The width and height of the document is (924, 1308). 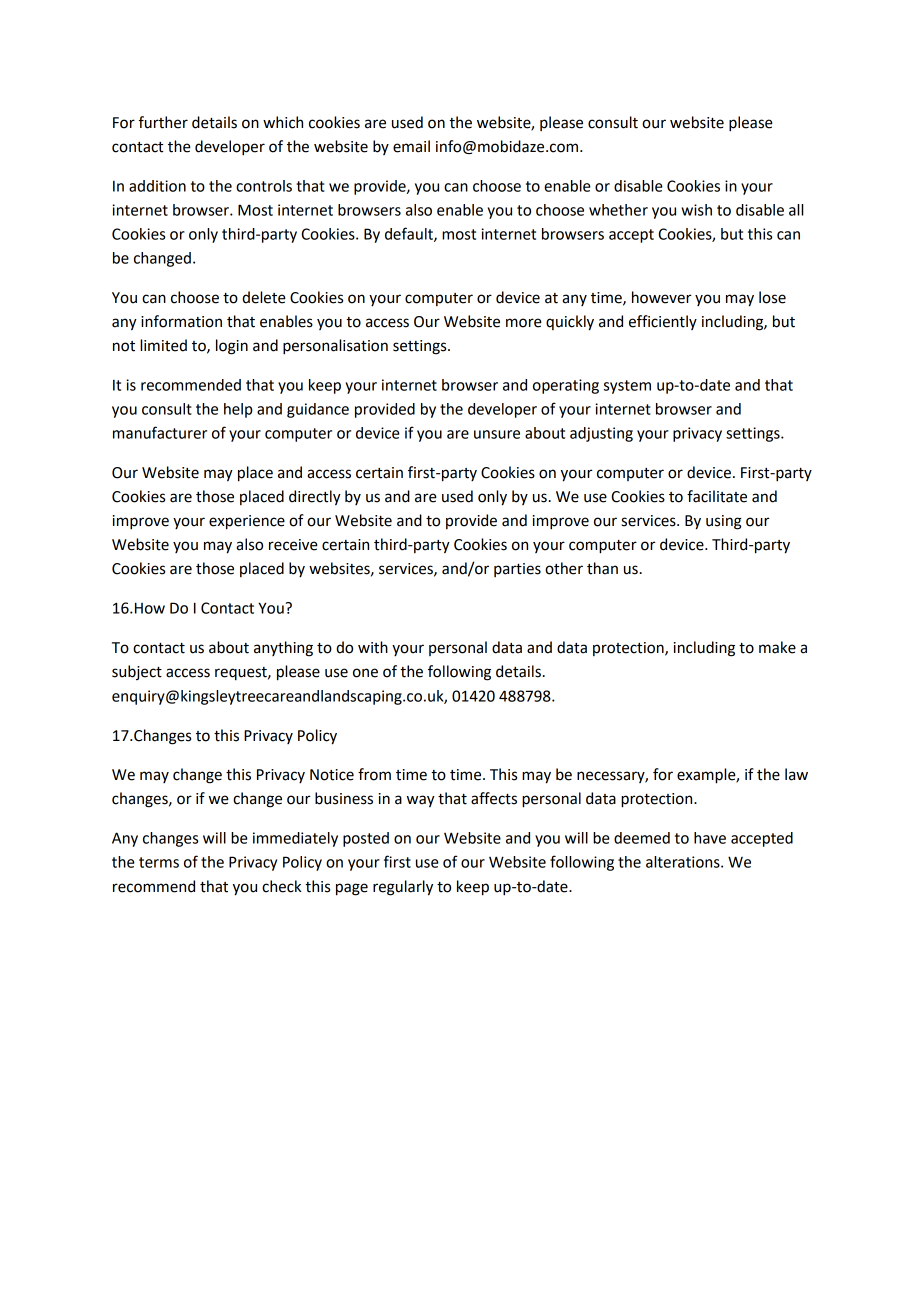 What do you see at coordinates (696, 210) in the document?
I see `wish` at bounding box center [696, 210].
